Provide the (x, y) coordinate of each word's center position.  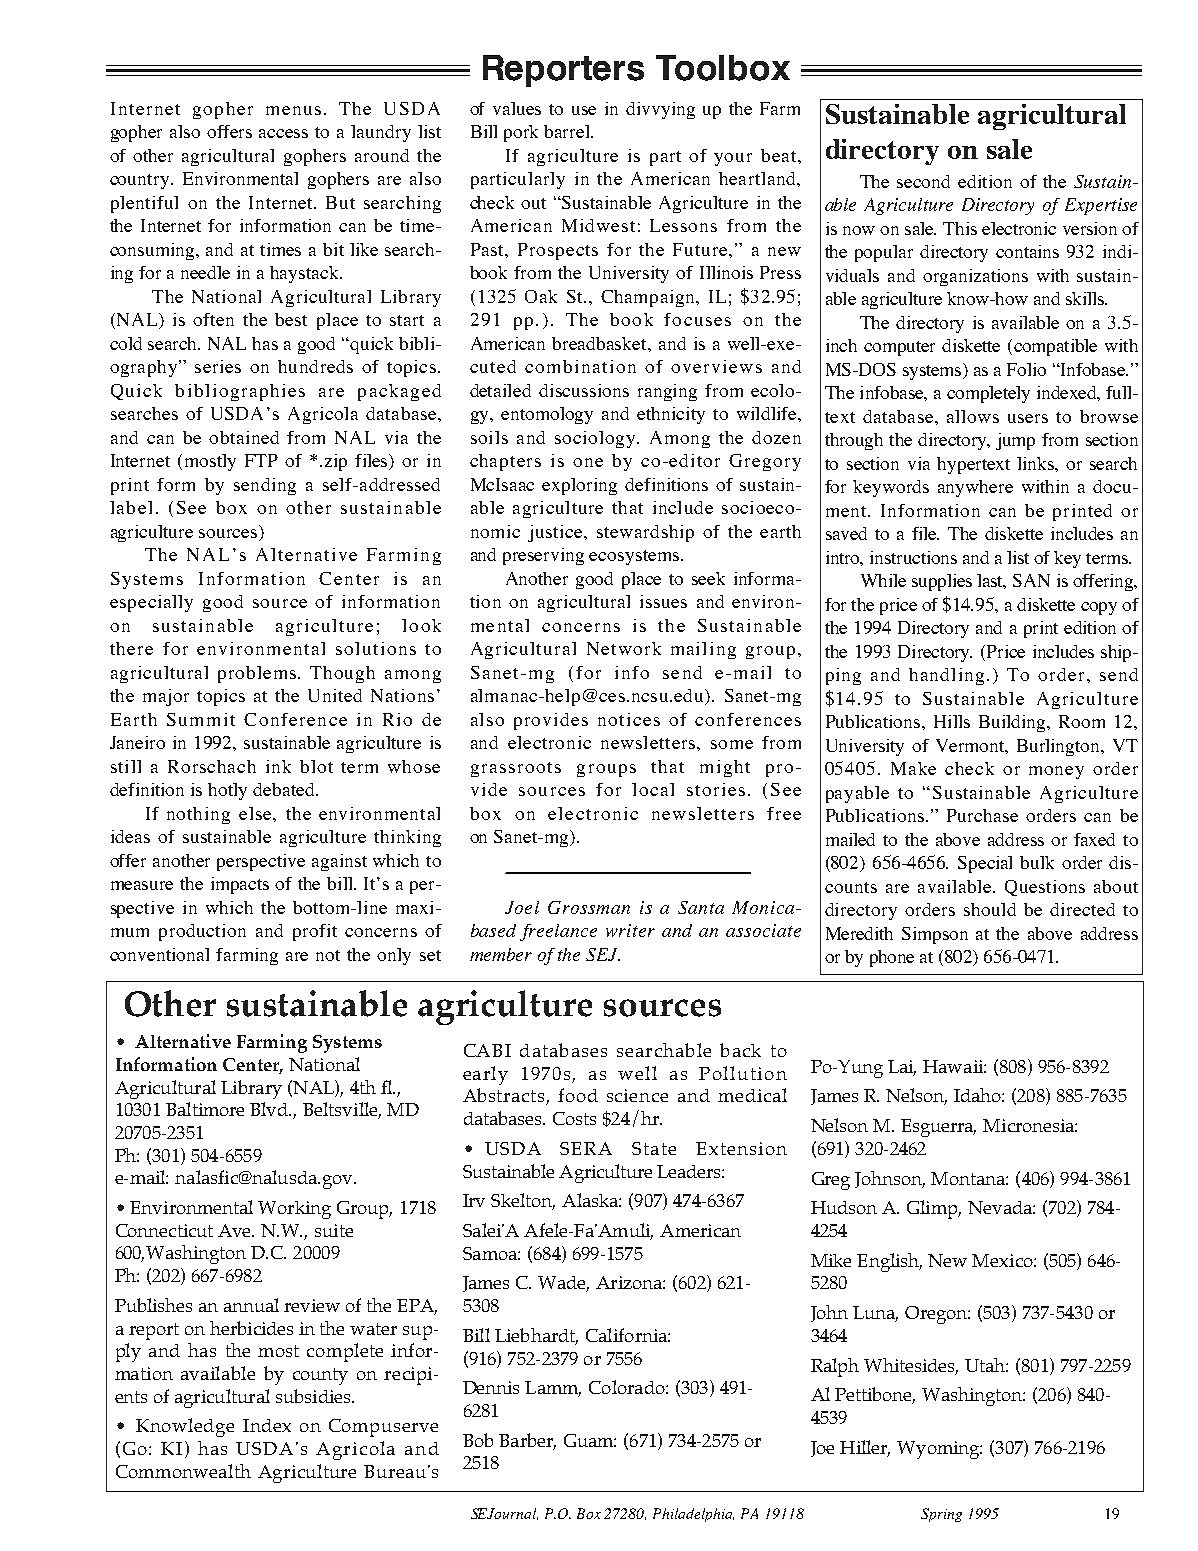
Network (624, 648)
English (889, 1262)
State (654, 1148)
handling (948, 676)
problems (258, 674)
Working (294, 1210)
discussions (584, 390)
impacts (240, 885)
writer (630, 930)
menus (293, 110)
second (923, 181)
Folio (1026, 369)
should (990, 909)
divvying (660, 110)
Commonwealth (183, 1471)
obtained (244, 437)
